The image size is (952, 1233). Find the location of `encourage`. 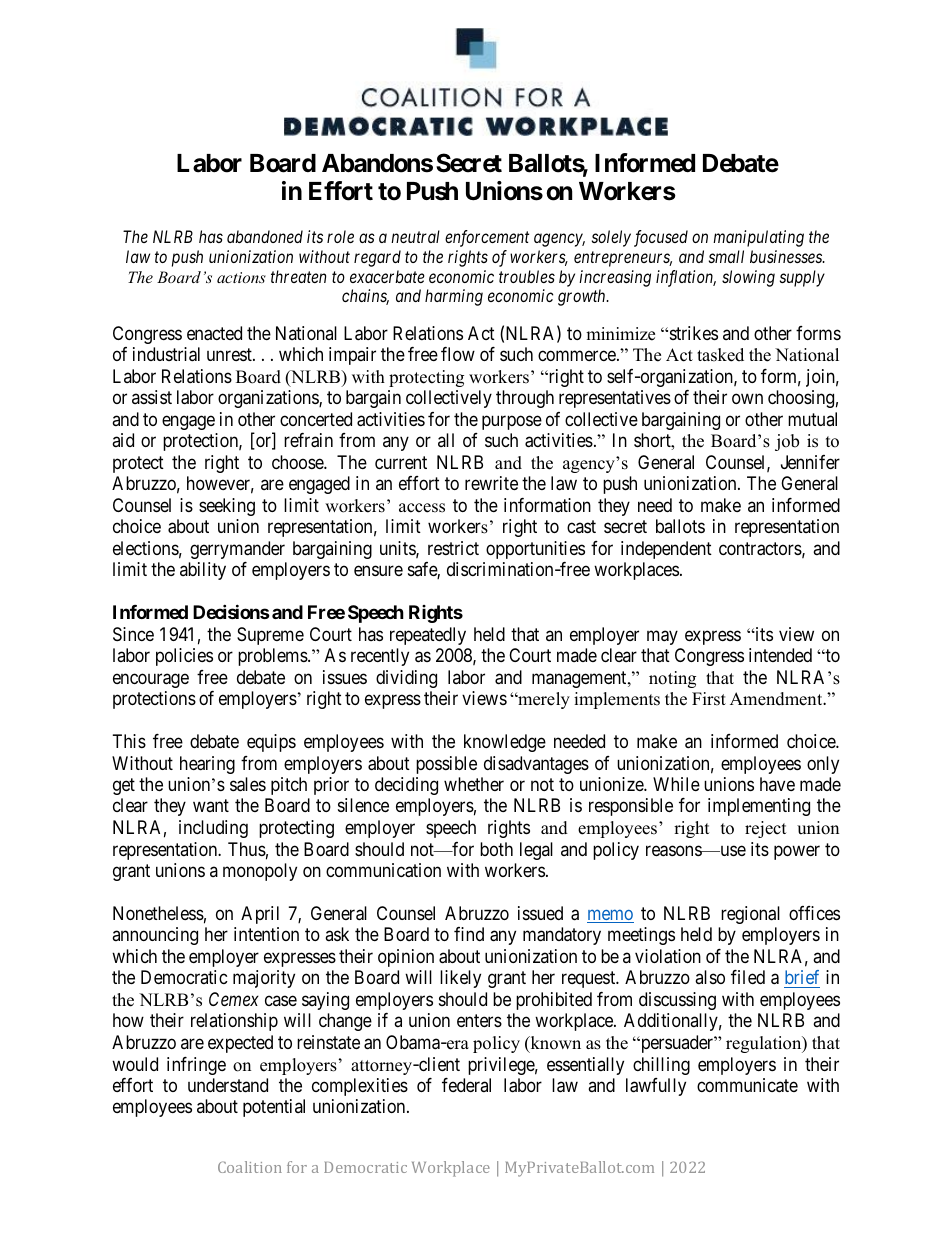

encourage is located at coordinates (151, 680).
